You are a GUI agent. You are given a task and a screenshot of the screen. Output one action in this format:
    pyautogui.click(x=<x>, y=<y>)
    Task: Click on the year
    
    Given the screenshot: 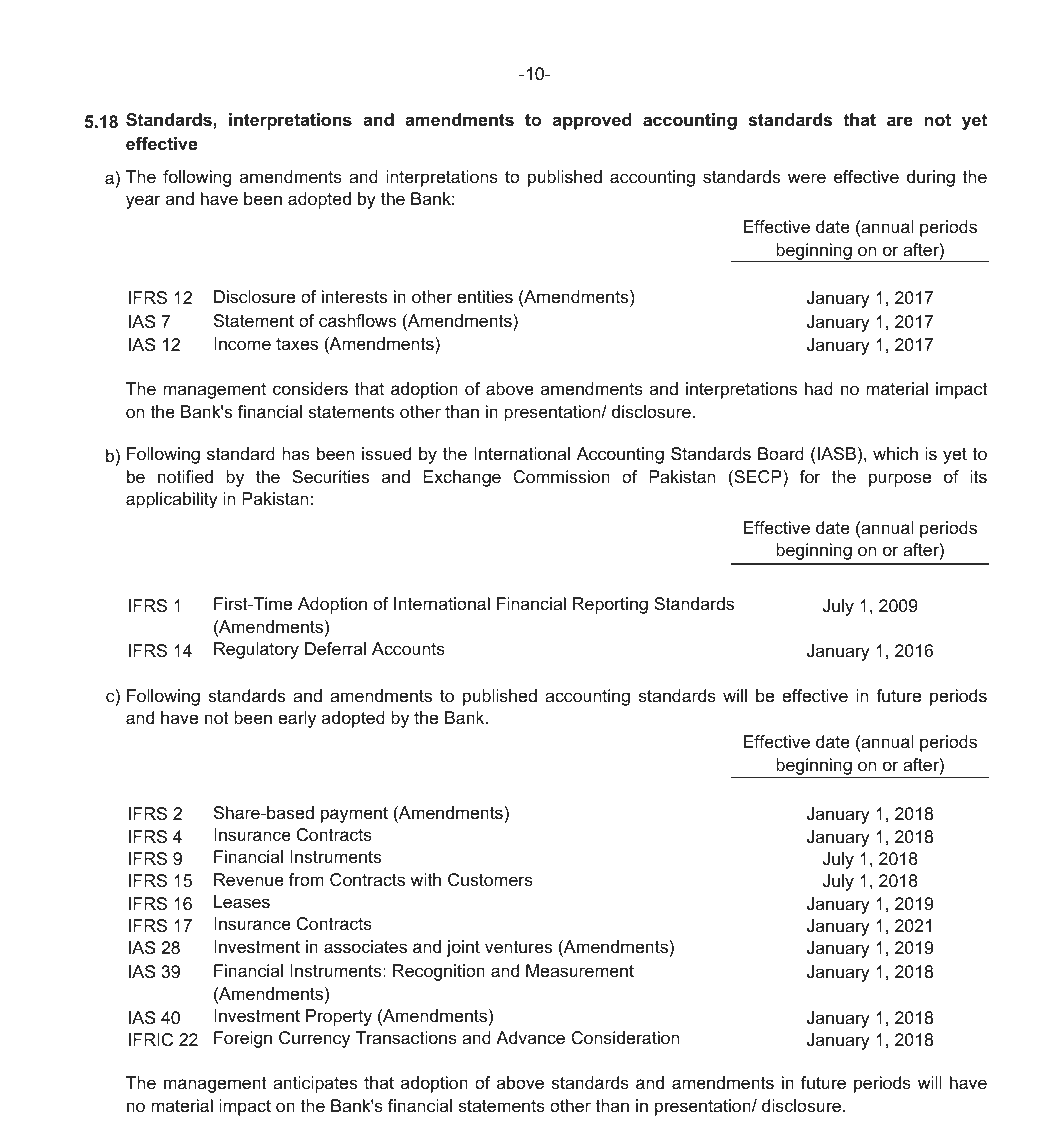 What is the action you would take?
    pyautogui.click(x=143, y=202)
